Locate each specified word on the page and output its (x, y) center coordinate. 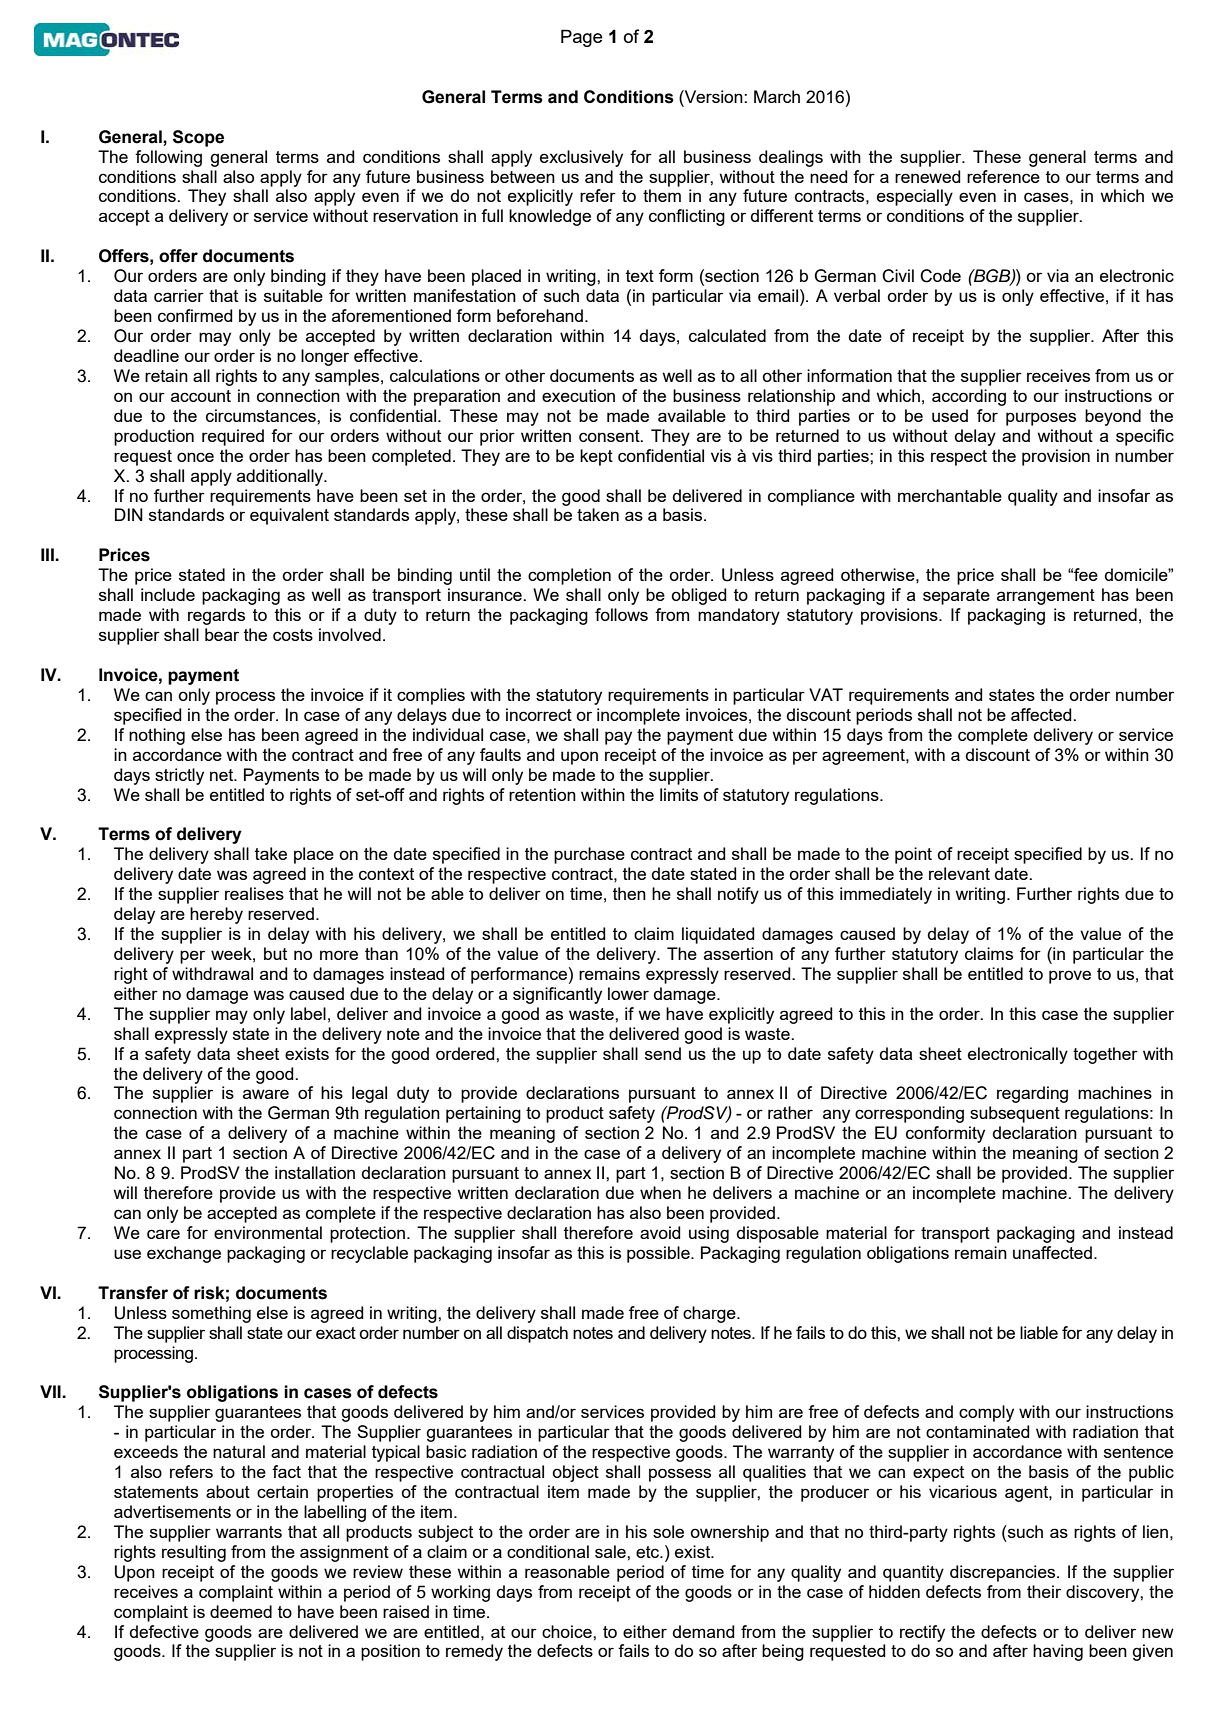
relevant (959, 873)
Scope (198, 138)
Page (582, 38)
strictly (179, 776)
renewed (928, 176)
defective (164, 1631)
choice (568, 1631)
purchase (589, 855)
